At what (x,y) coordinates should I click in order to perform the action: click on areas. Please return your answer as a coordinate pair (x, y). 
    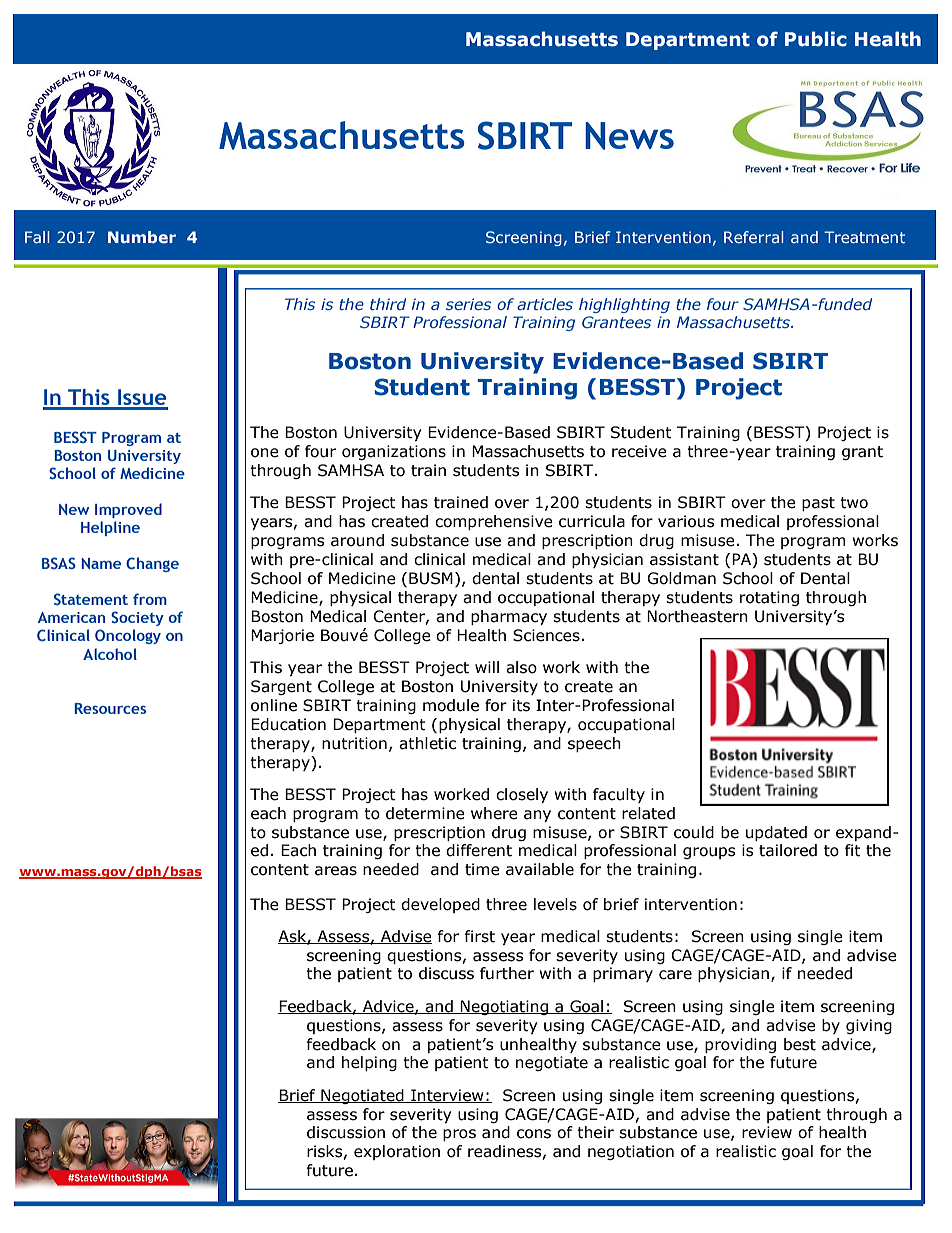
    Looking at the image, I should click on (336, 871).
